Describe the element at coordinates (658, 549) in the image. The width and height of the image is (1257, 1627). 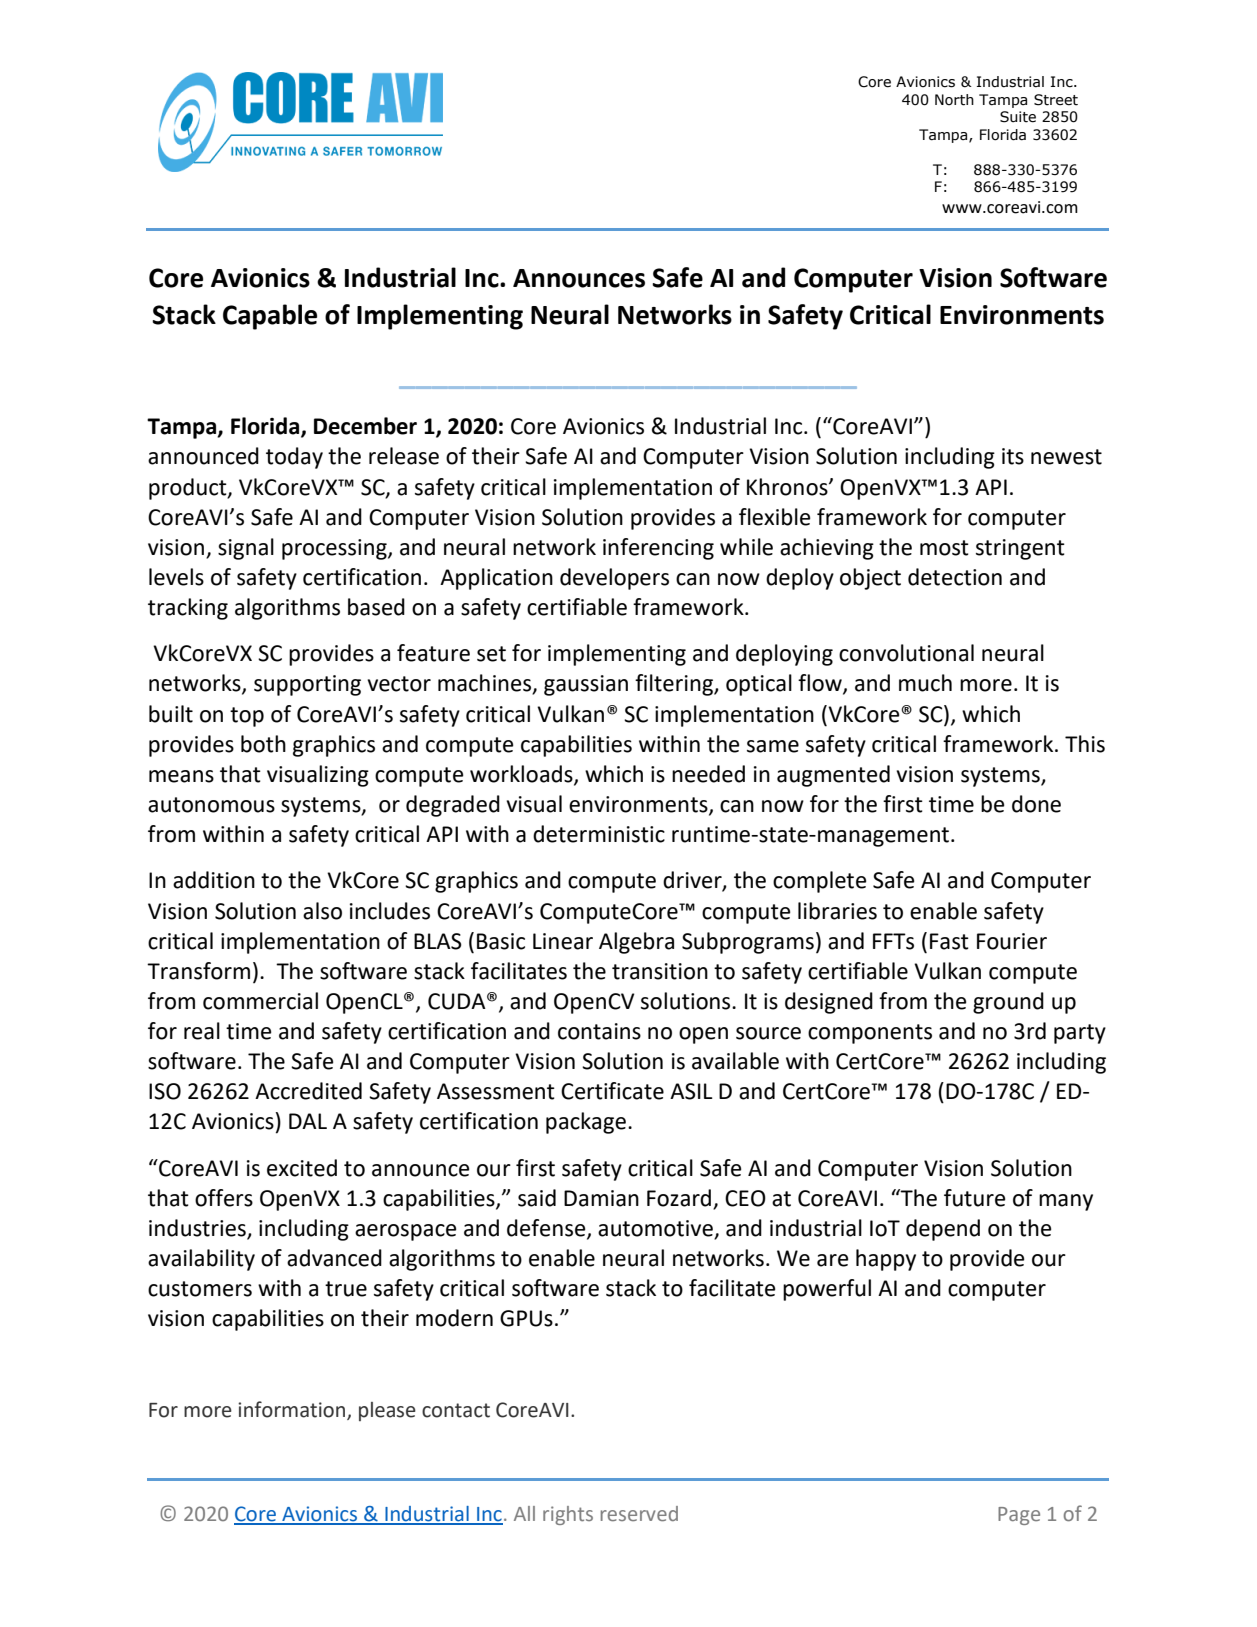
I see `inferencing` at that location.
